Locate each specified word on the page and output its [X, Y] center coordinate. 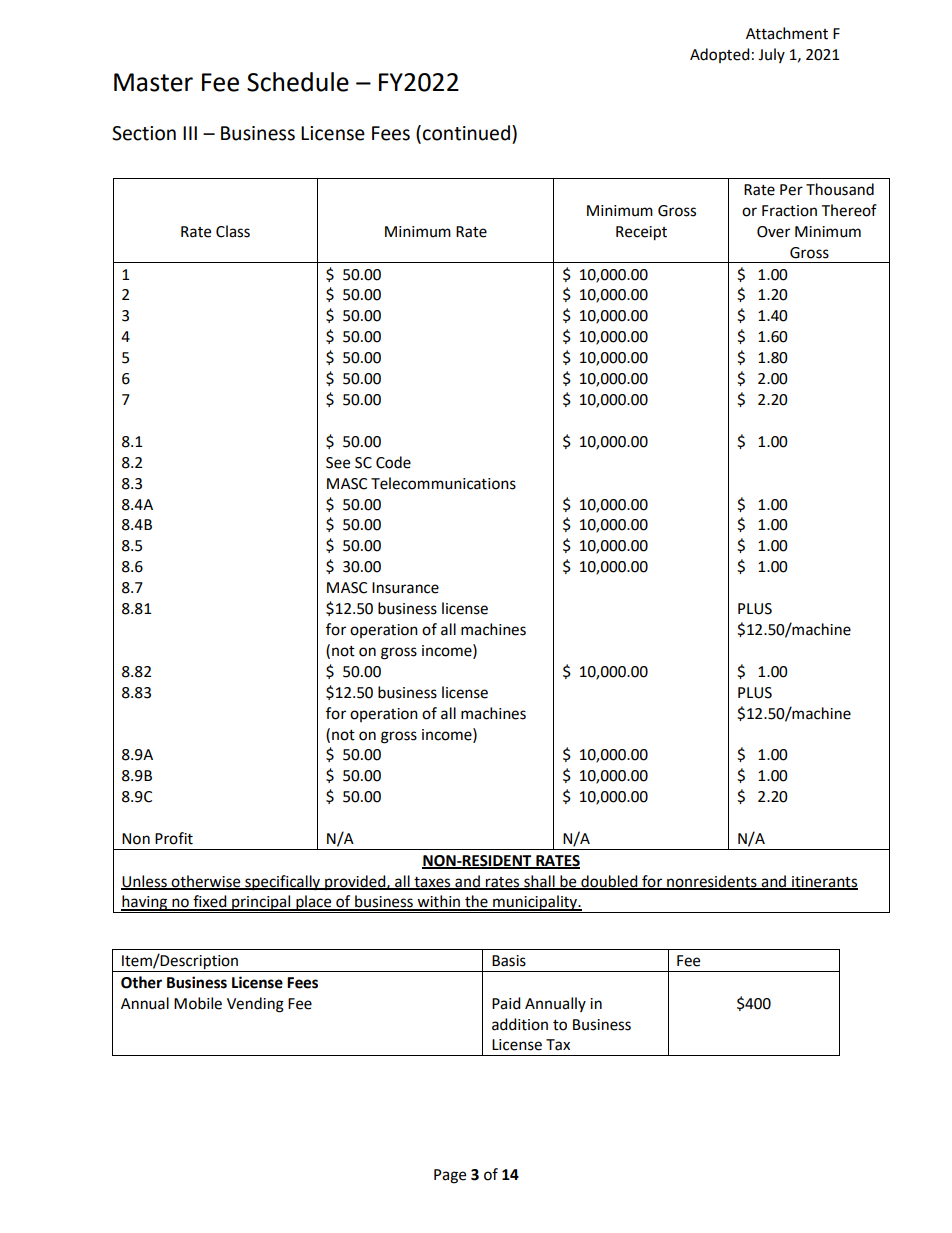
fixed [210, 902]
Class [233, 231]
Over [773, 232]
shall [539, 882]
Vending [255, 1005]
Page [450, 1176]
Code [393, 462]
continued [466, 133]
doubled [609, 882]
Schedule [298, 82]
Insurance [405, 588]
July [771, 55]
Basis [509, 961]
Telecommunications [443, 483]
